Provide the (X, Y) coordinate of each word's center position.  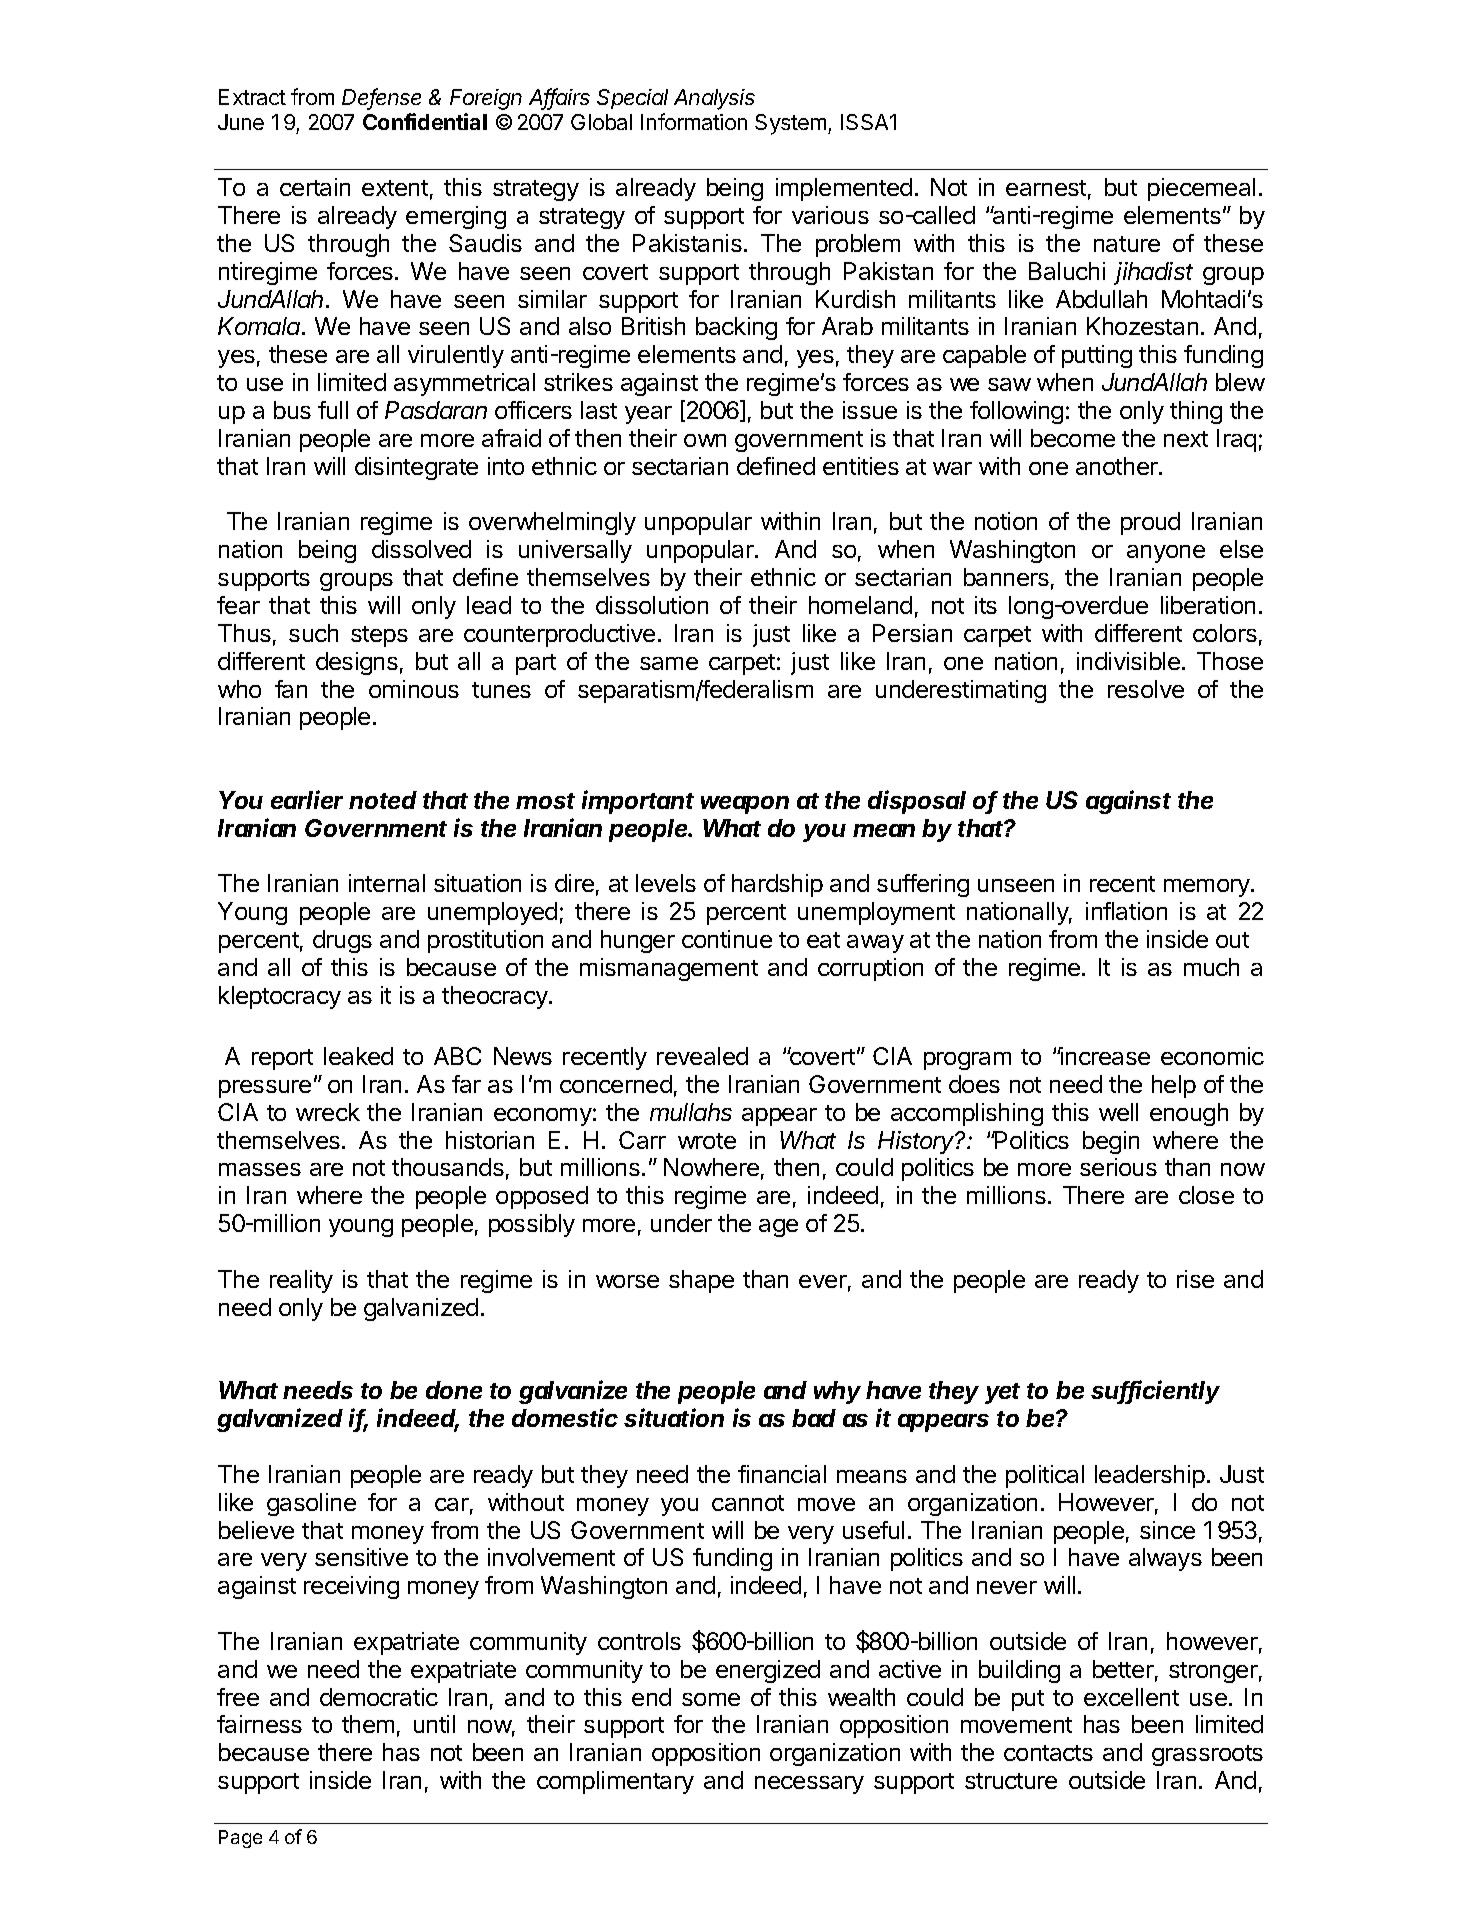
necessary (809, 1785)
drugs (342, 941)
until (434, 1724)
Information (694, 121)
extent (395, 188)
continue (727, 939)
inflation (1126, 911)
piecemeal (1201, 189)
